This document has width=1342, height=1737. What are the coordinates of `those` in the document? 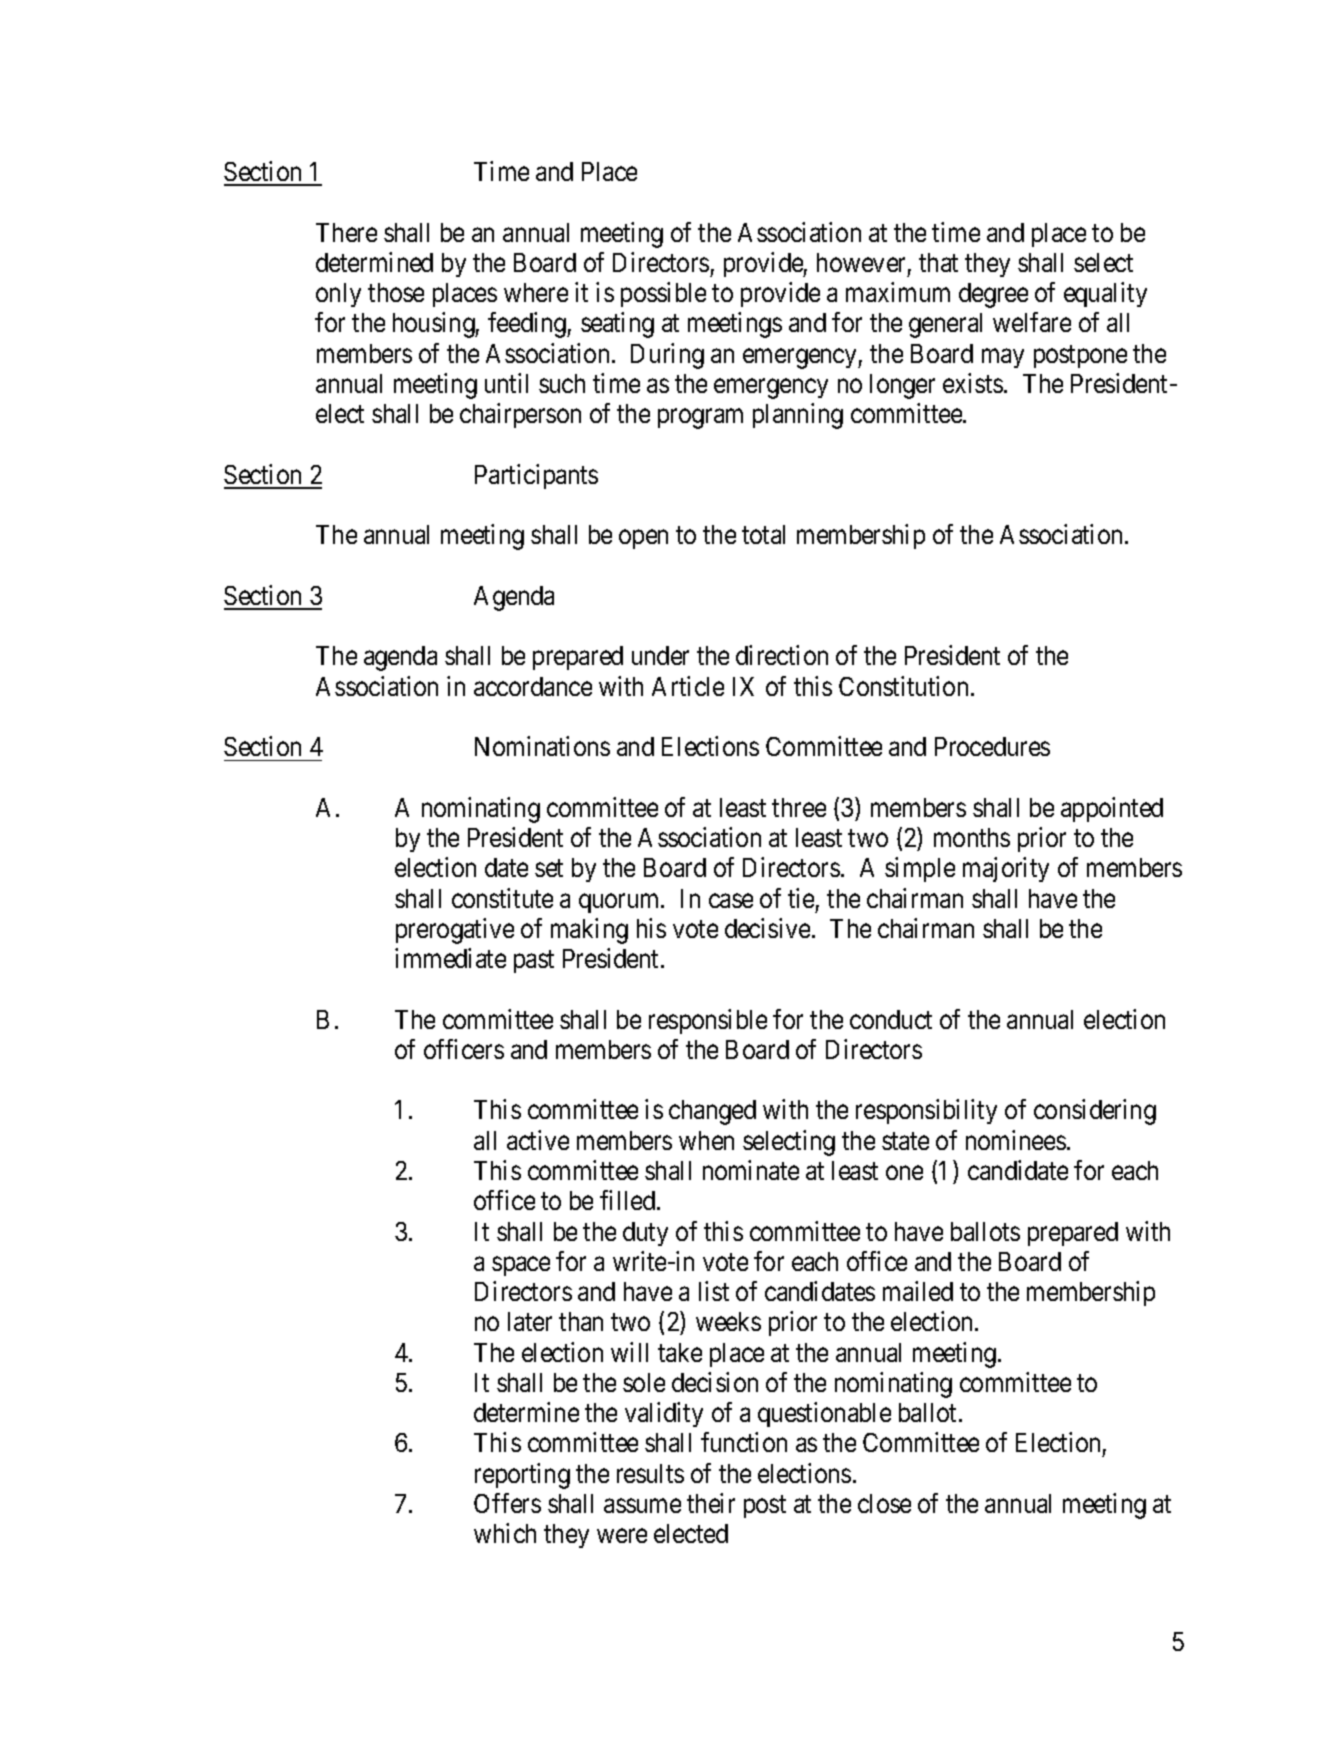 It's located at (396, 292).
